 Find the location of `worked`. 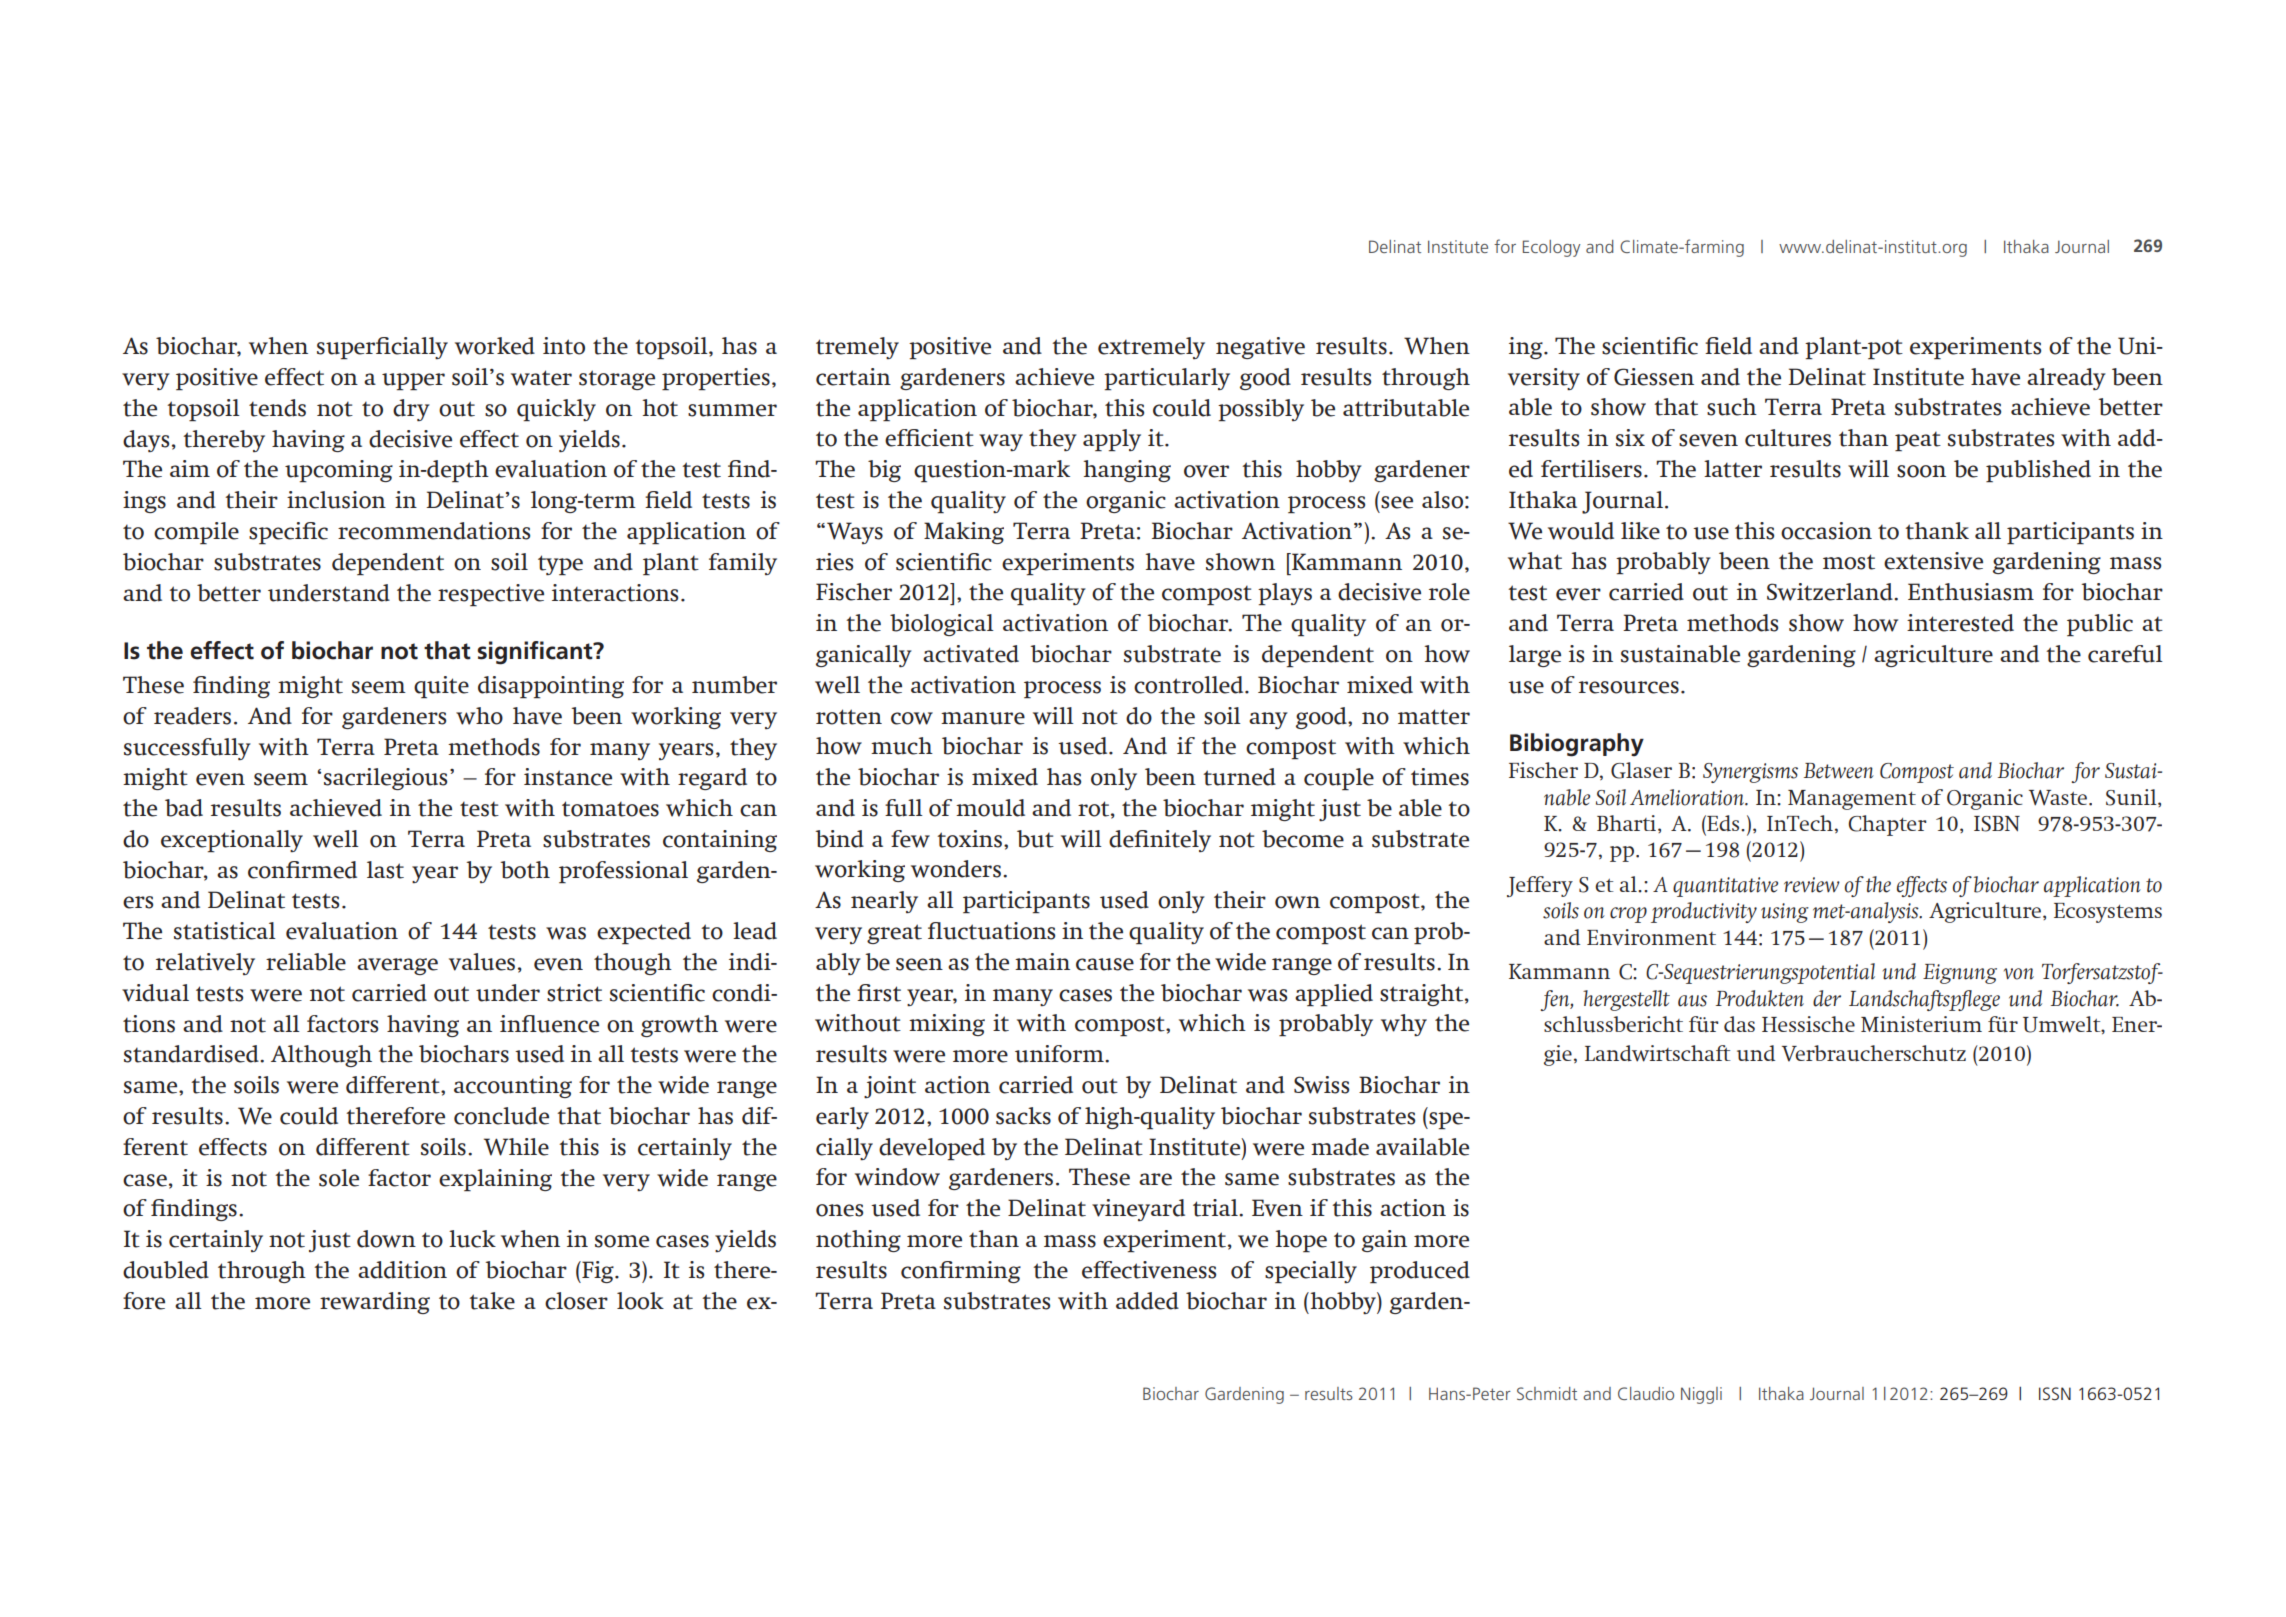

worked is located at coordinates (495, 346).
